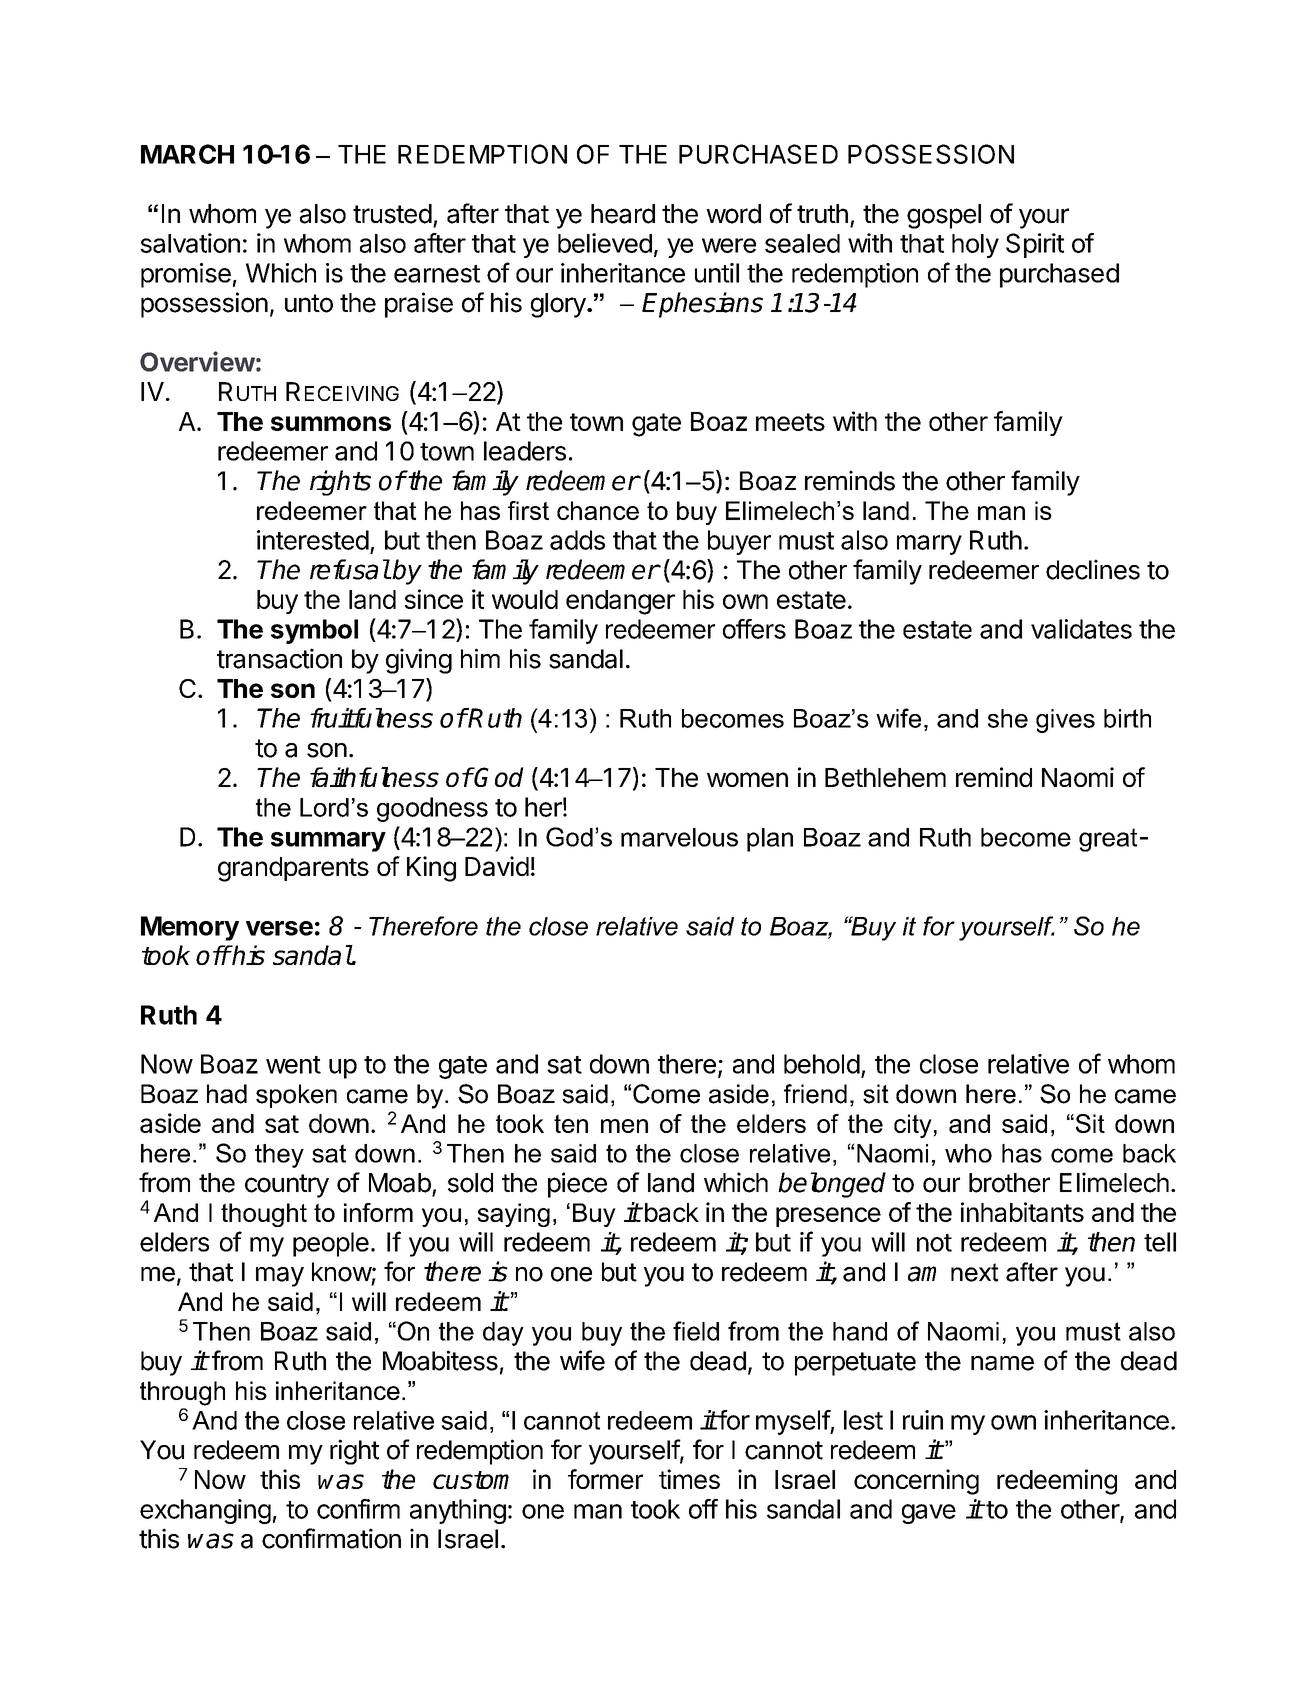 Image resolution: width=1316 pixels, height=1703 pixels. I want to click on exchanging, so click(205, 1511).
